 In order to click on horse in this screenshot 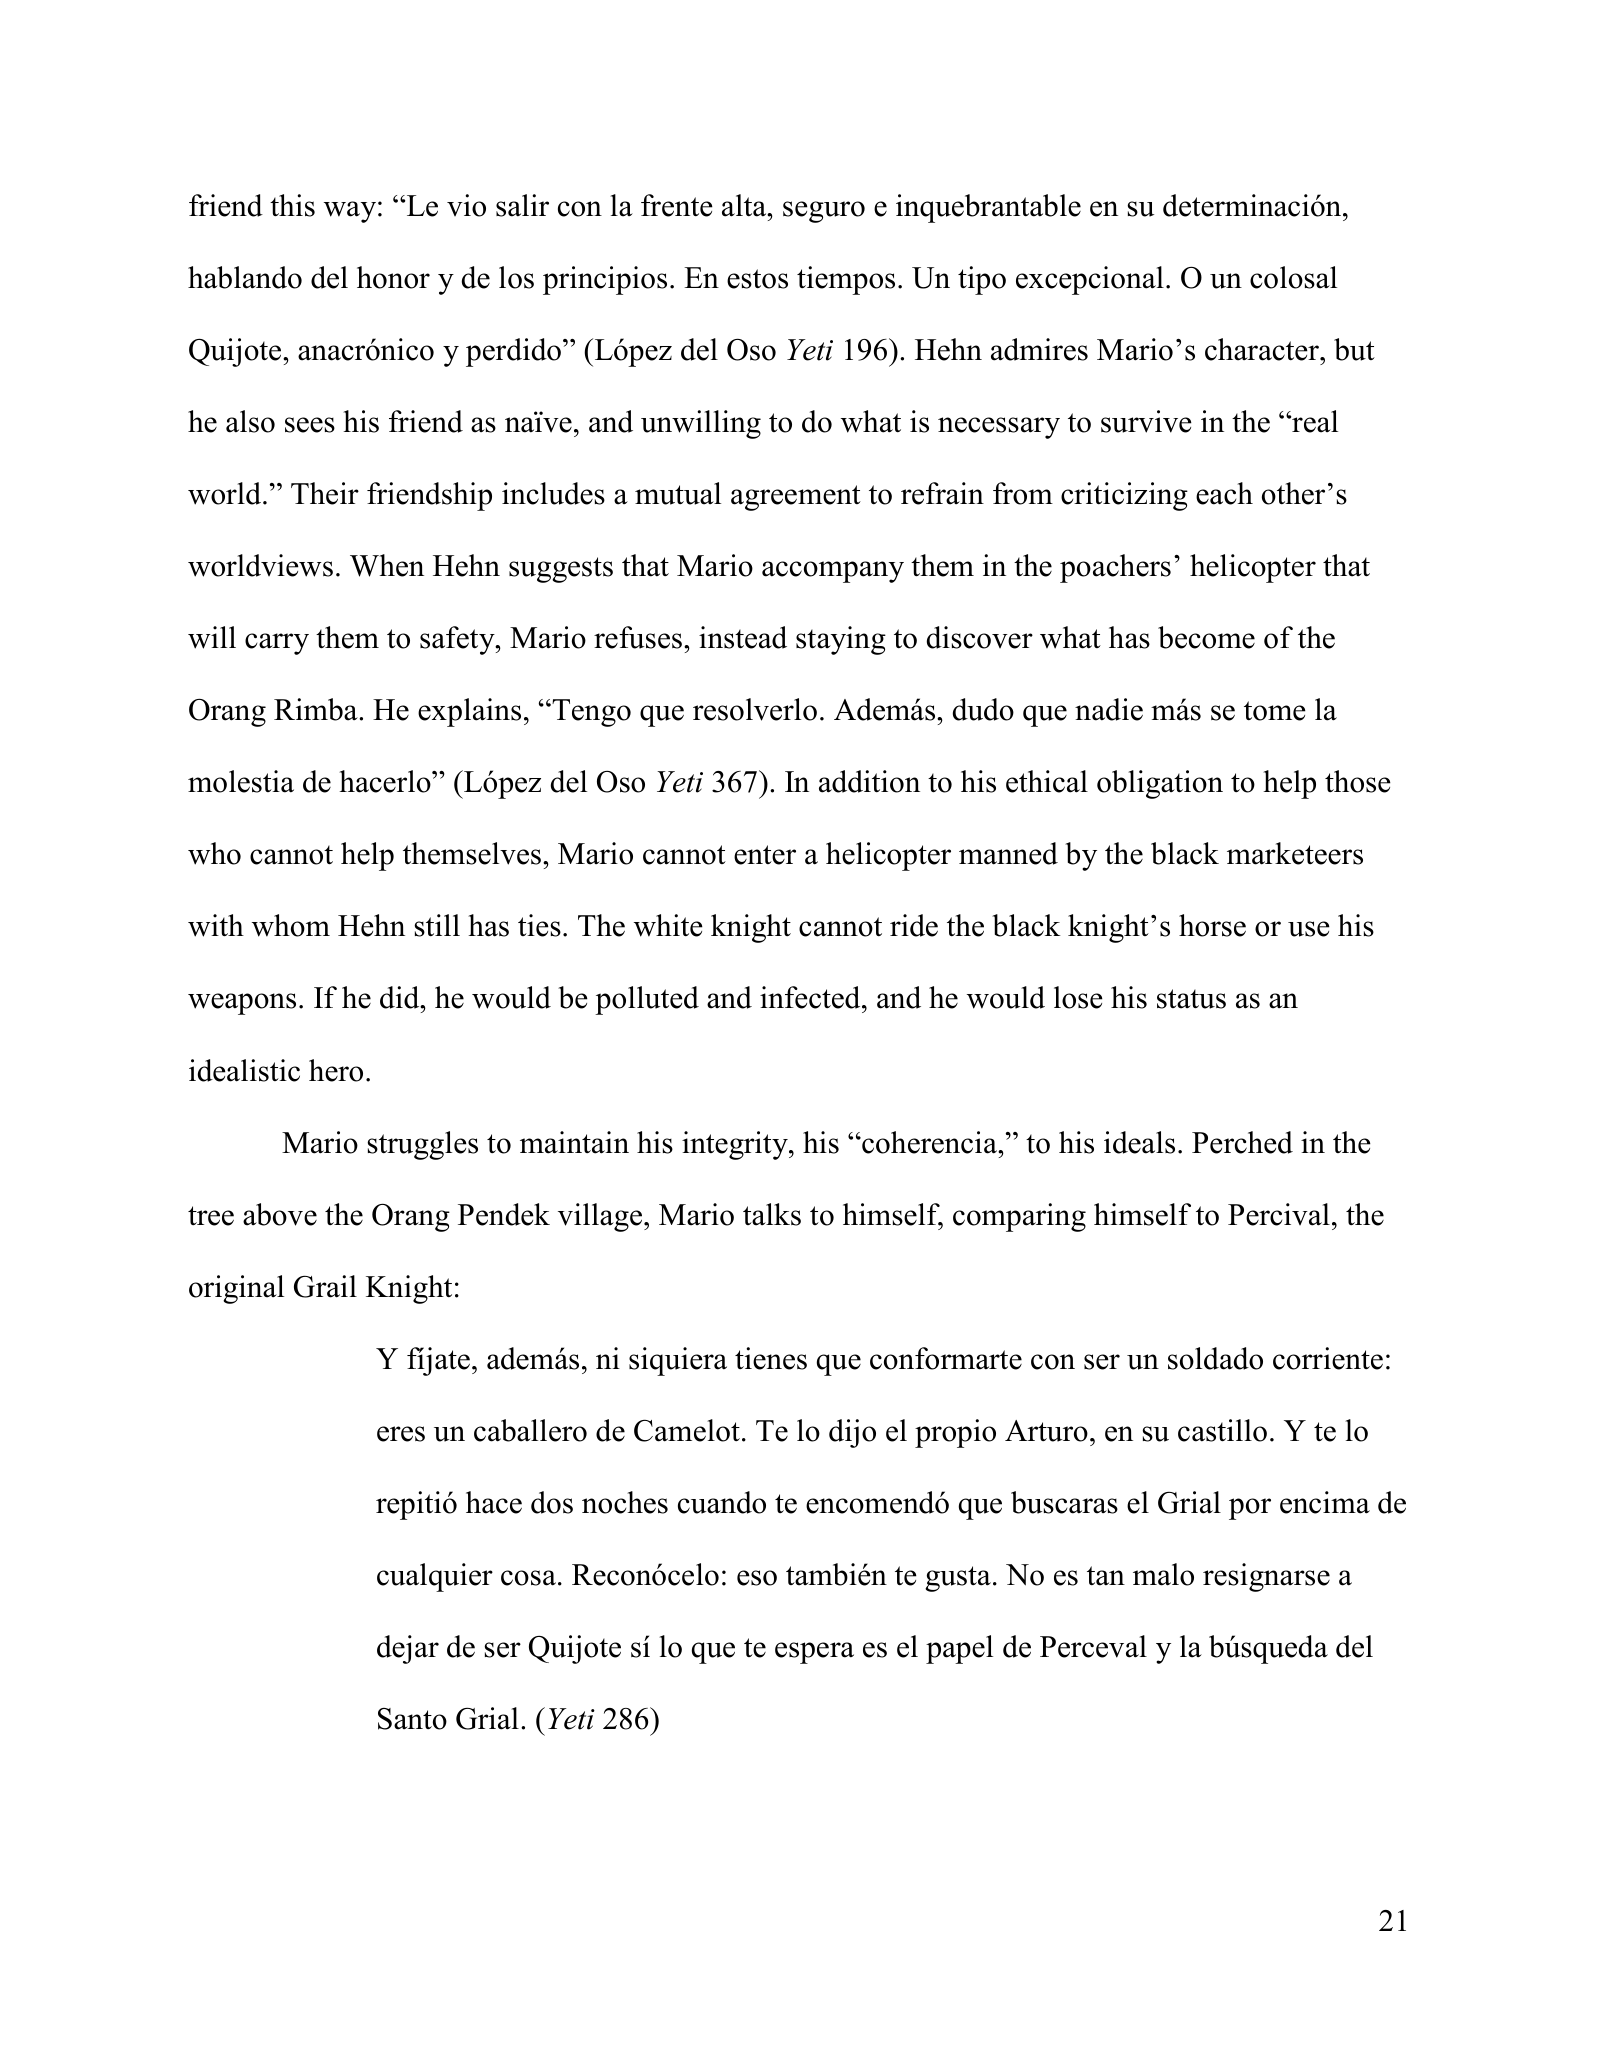, I will do `click(1212, 925)`.
